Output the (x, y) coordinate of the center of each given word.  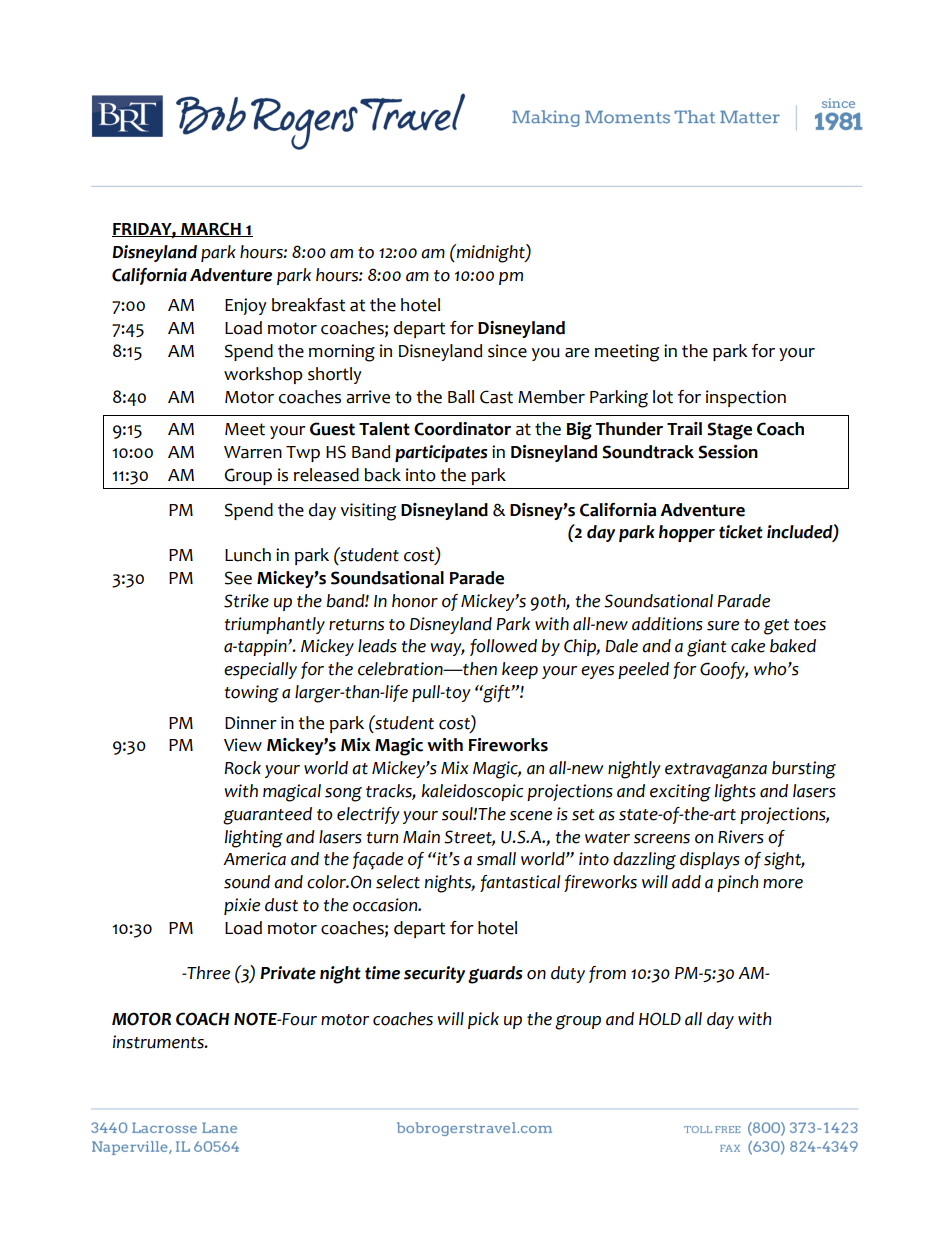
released (326, 475)
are (577, 353)
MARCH (211, 229)
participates (441, 453)
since (507, 351)
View (243, 745)
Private (288, 973)
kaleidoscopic (472, 792)
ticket (741, 532)
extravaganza (716, 771)
